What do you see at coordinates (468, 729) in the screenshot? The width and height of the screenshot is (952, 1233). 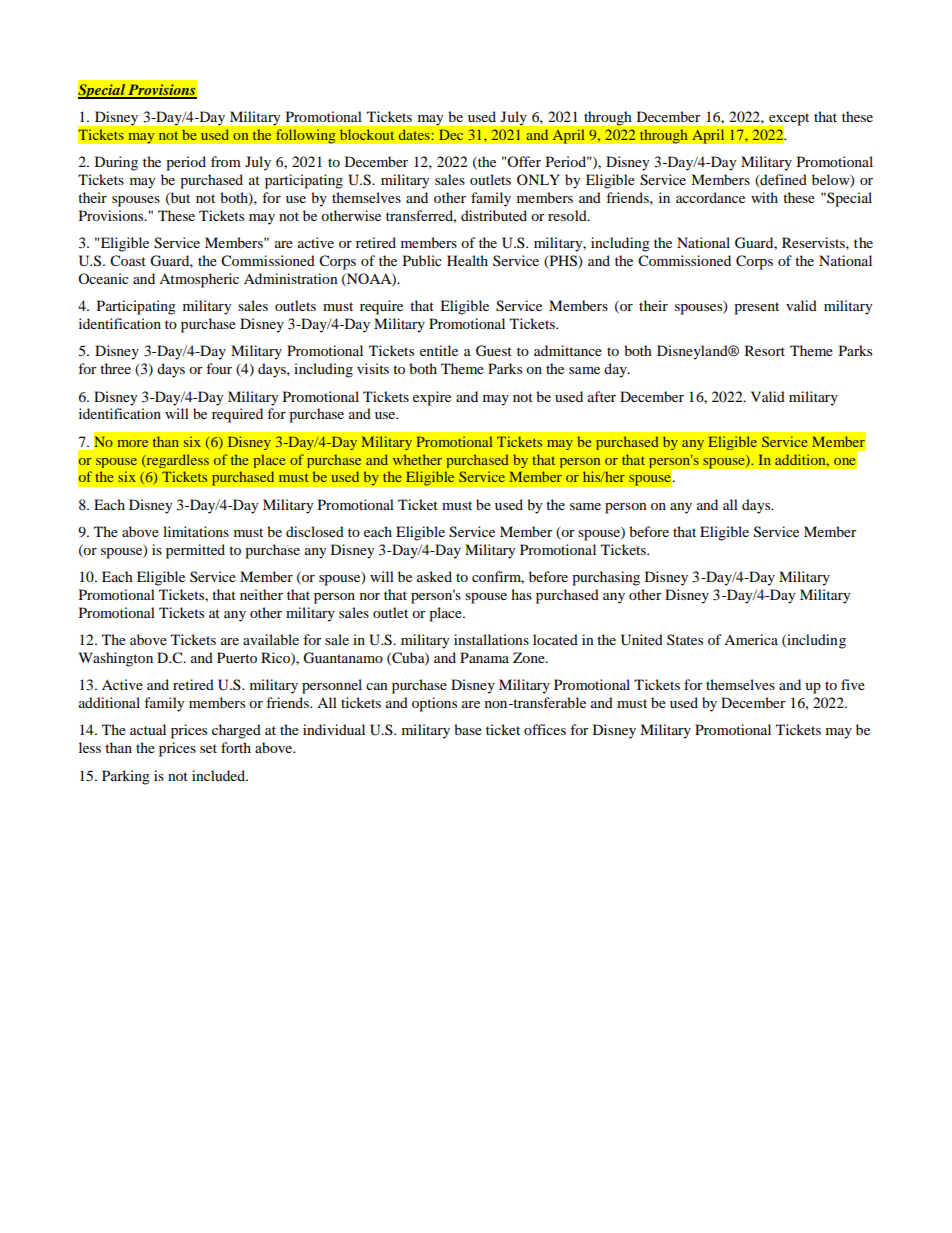 I see `base` at bounding box center [468, 729].
